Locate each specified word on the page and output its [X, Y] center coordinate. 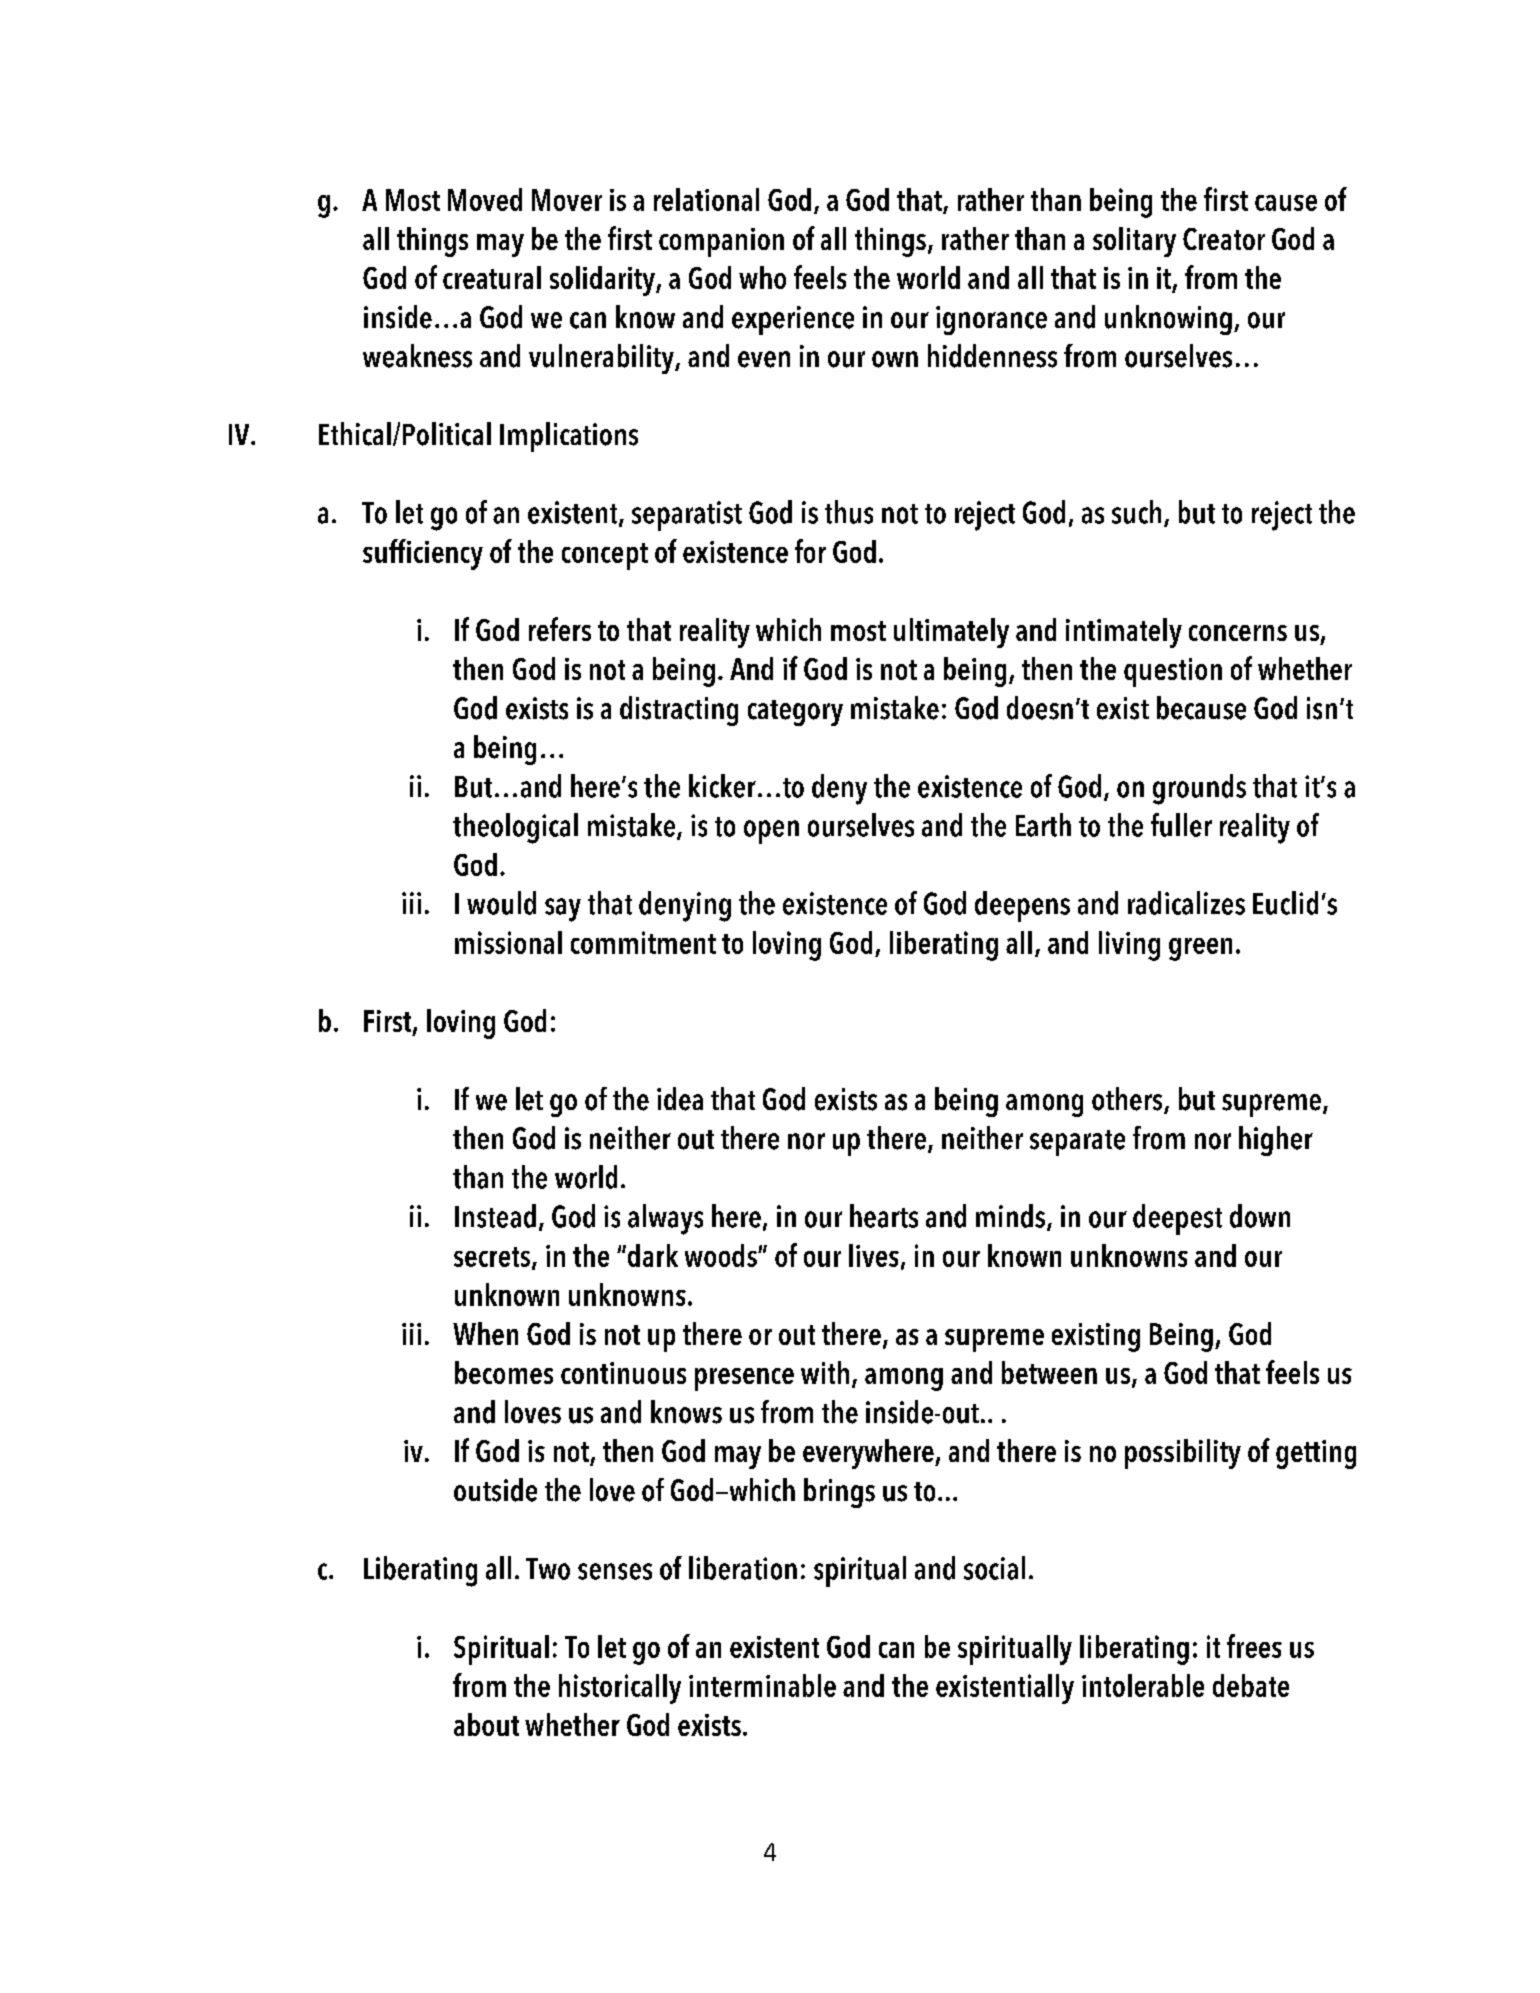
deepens [1022, 906]
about [486, 1724]
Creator [1224, 239]
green [1200, 949]
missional [508, 942]
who [762, 277]
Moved [485, 199]
